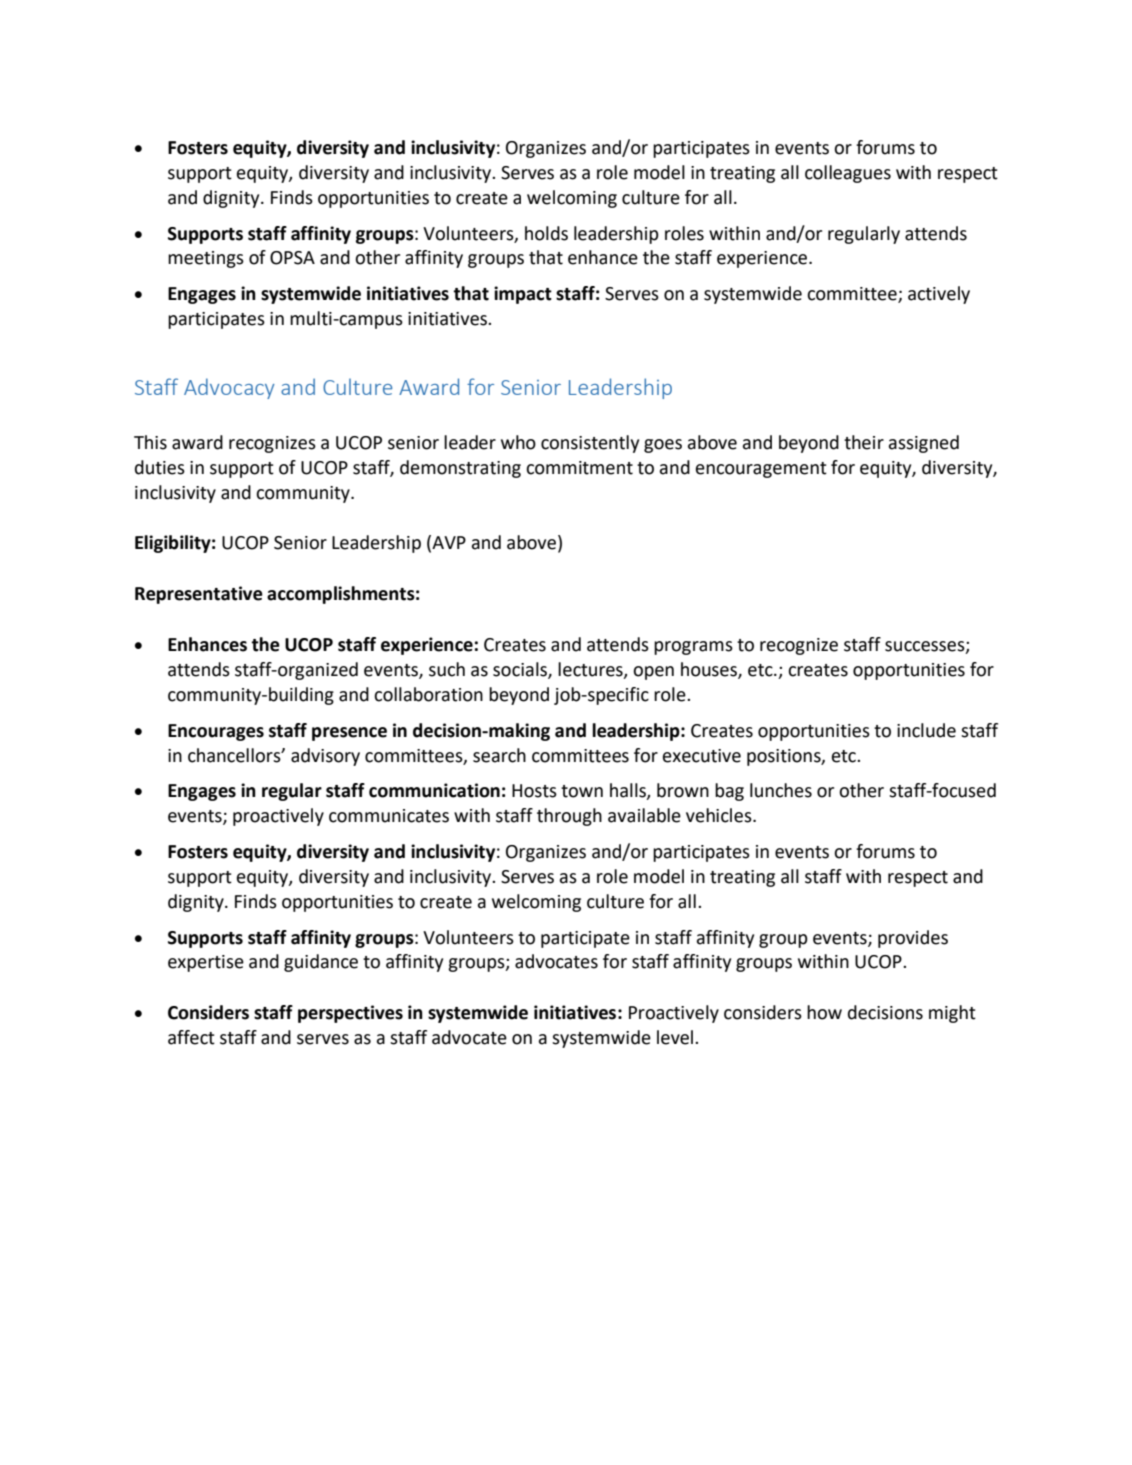  I want to click on colleagues, so click(848, 174).
